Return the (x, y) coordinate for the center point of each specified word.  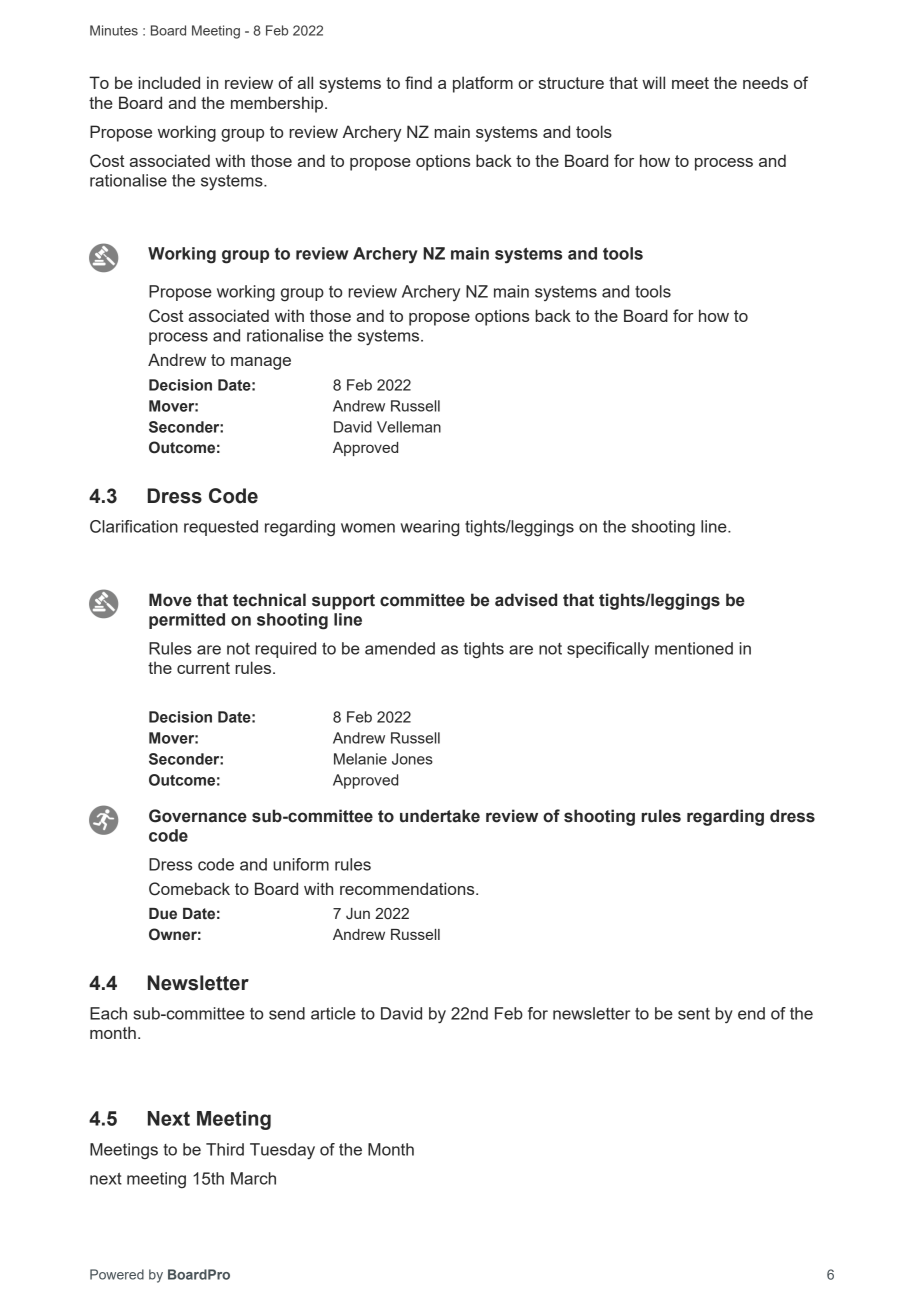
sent (694, 1014)
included (169, 82)
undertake (440, 816)
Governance (198, 816)
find (418, 82)
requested (221, 528)
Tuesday (282, 1151)
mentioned (694, 648)
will (653, 82)
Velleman (409, 427)
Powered (117, 1274)
